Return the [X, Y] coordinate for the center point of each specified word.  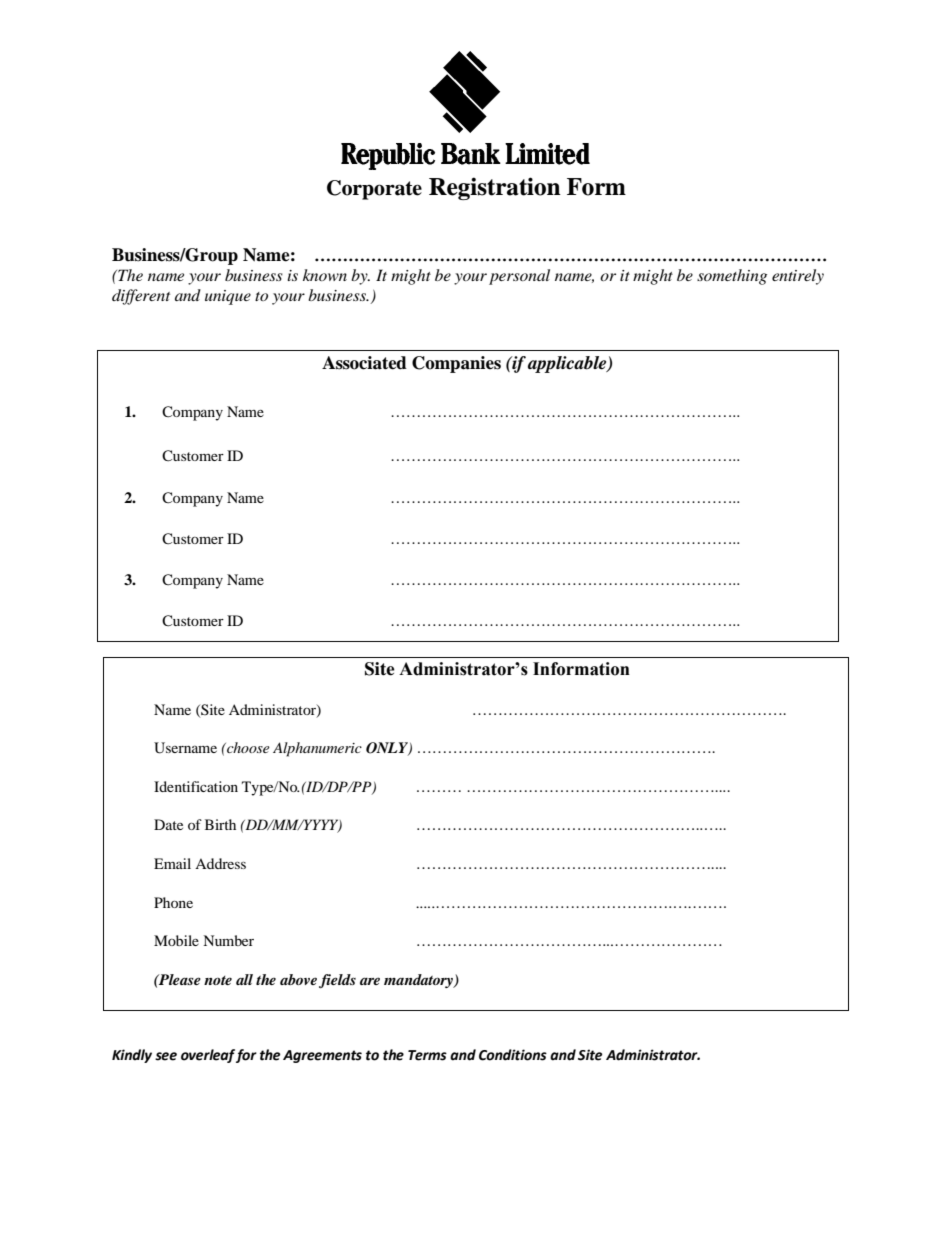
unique [228, 297]
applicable [568, 364]
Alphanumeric [317, 749]
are [370, 981]
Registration [495, 188]
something [732, 277]
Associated [364, 363]
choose [247, 747]
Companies [456, 364]
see [166, 1056]
